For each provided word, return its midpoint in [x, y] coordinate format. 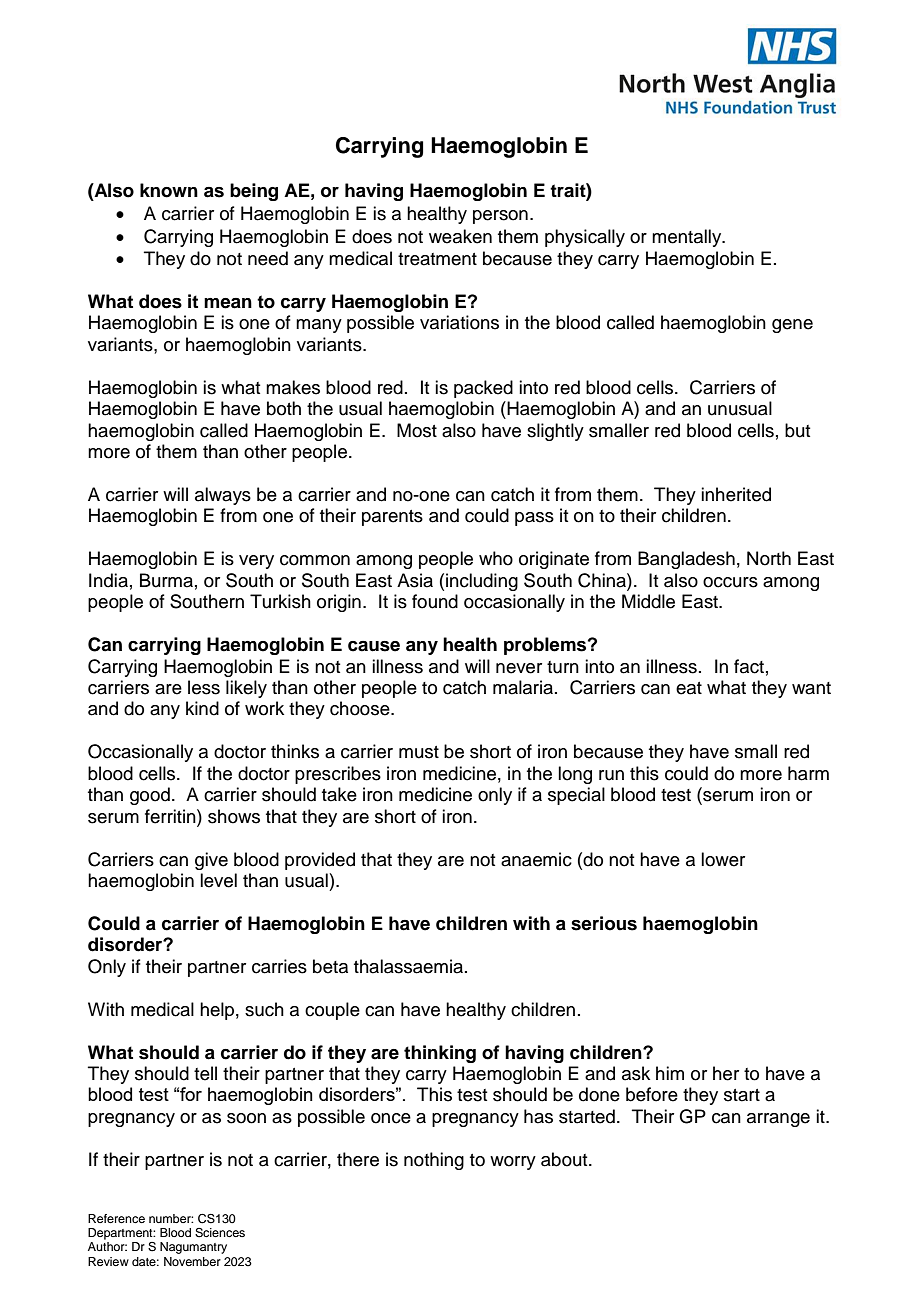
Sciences [220, 1233]
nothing [434, 1161]
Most [417, 430]
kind [202, 708]
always [223, 496]
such [264, 1009]
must [419, 752]
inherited [736, 494]
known [169, 190]
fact [749, 666]
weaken [460, 236]
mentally [688, 238]
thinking [440, 1054]
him [670, 1073]
